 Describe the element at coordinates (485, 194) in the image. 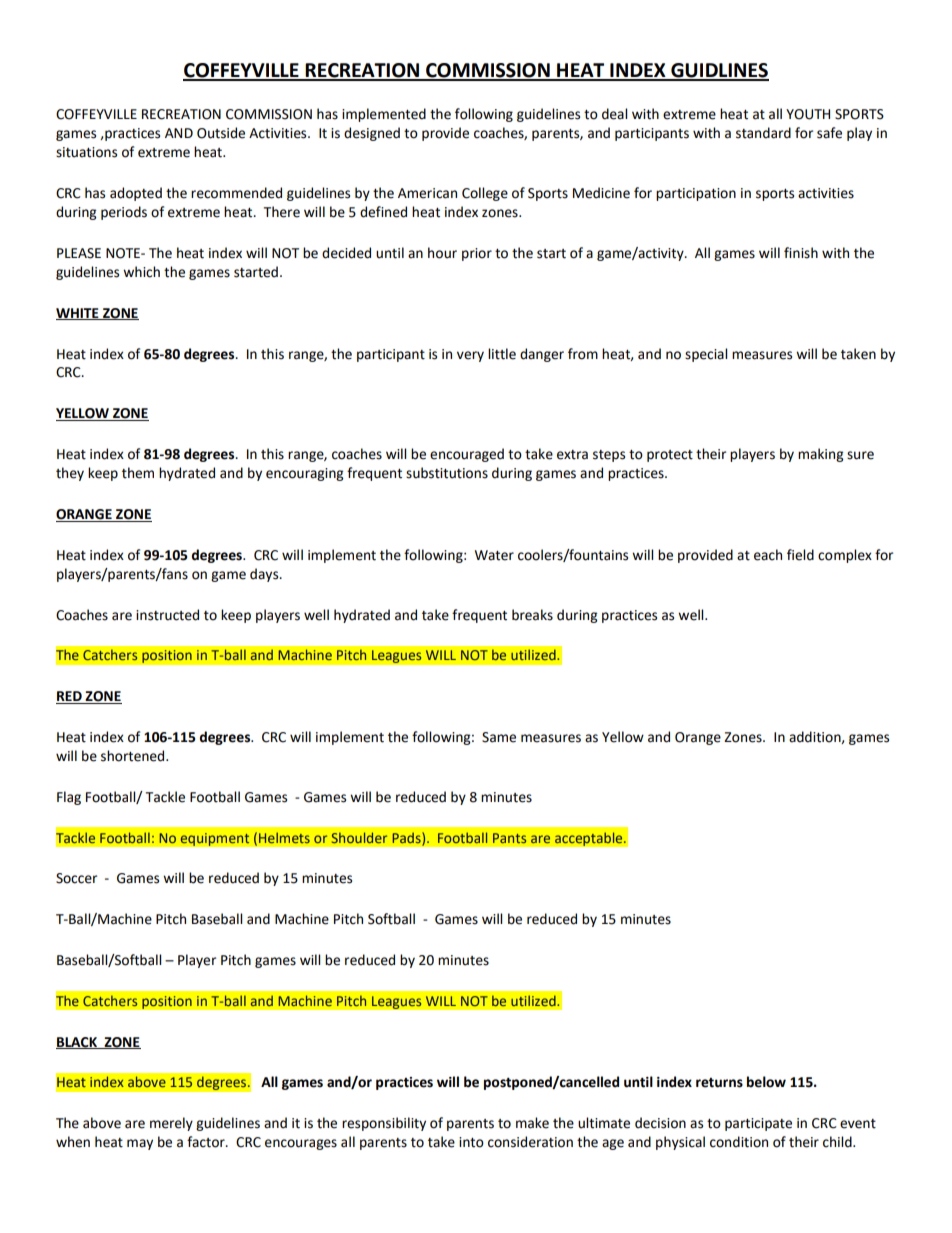

I see `College` at that location.
